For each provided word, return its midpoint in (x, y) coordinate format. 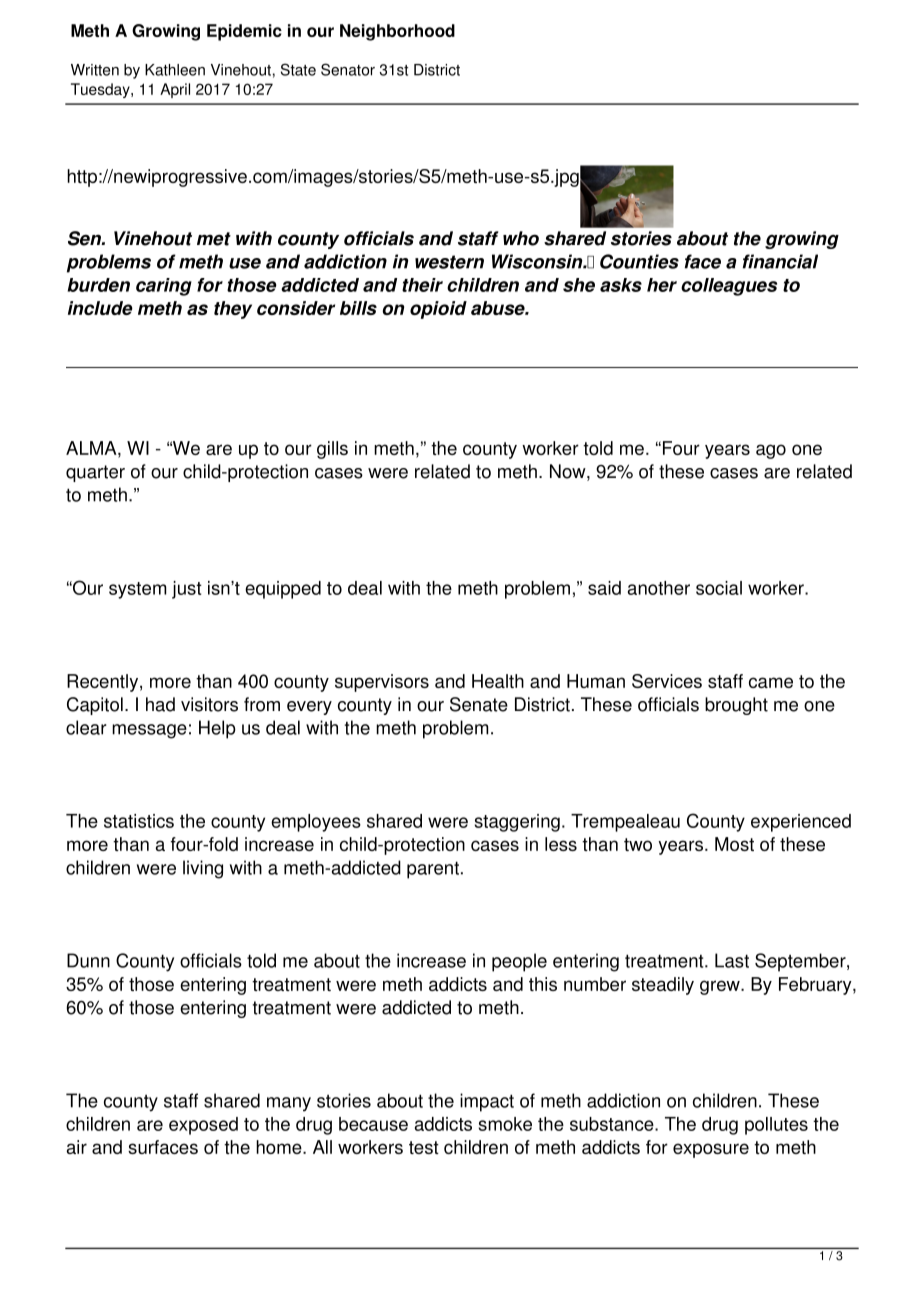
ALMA (92, 448)
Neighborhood (397, 32)
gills (332, 450)
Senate (479, 704)
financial (780, 261)
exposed (203, 1126)
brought (736, 706)
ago (771, 451)
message (149, 731)
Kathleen (175, 70)
